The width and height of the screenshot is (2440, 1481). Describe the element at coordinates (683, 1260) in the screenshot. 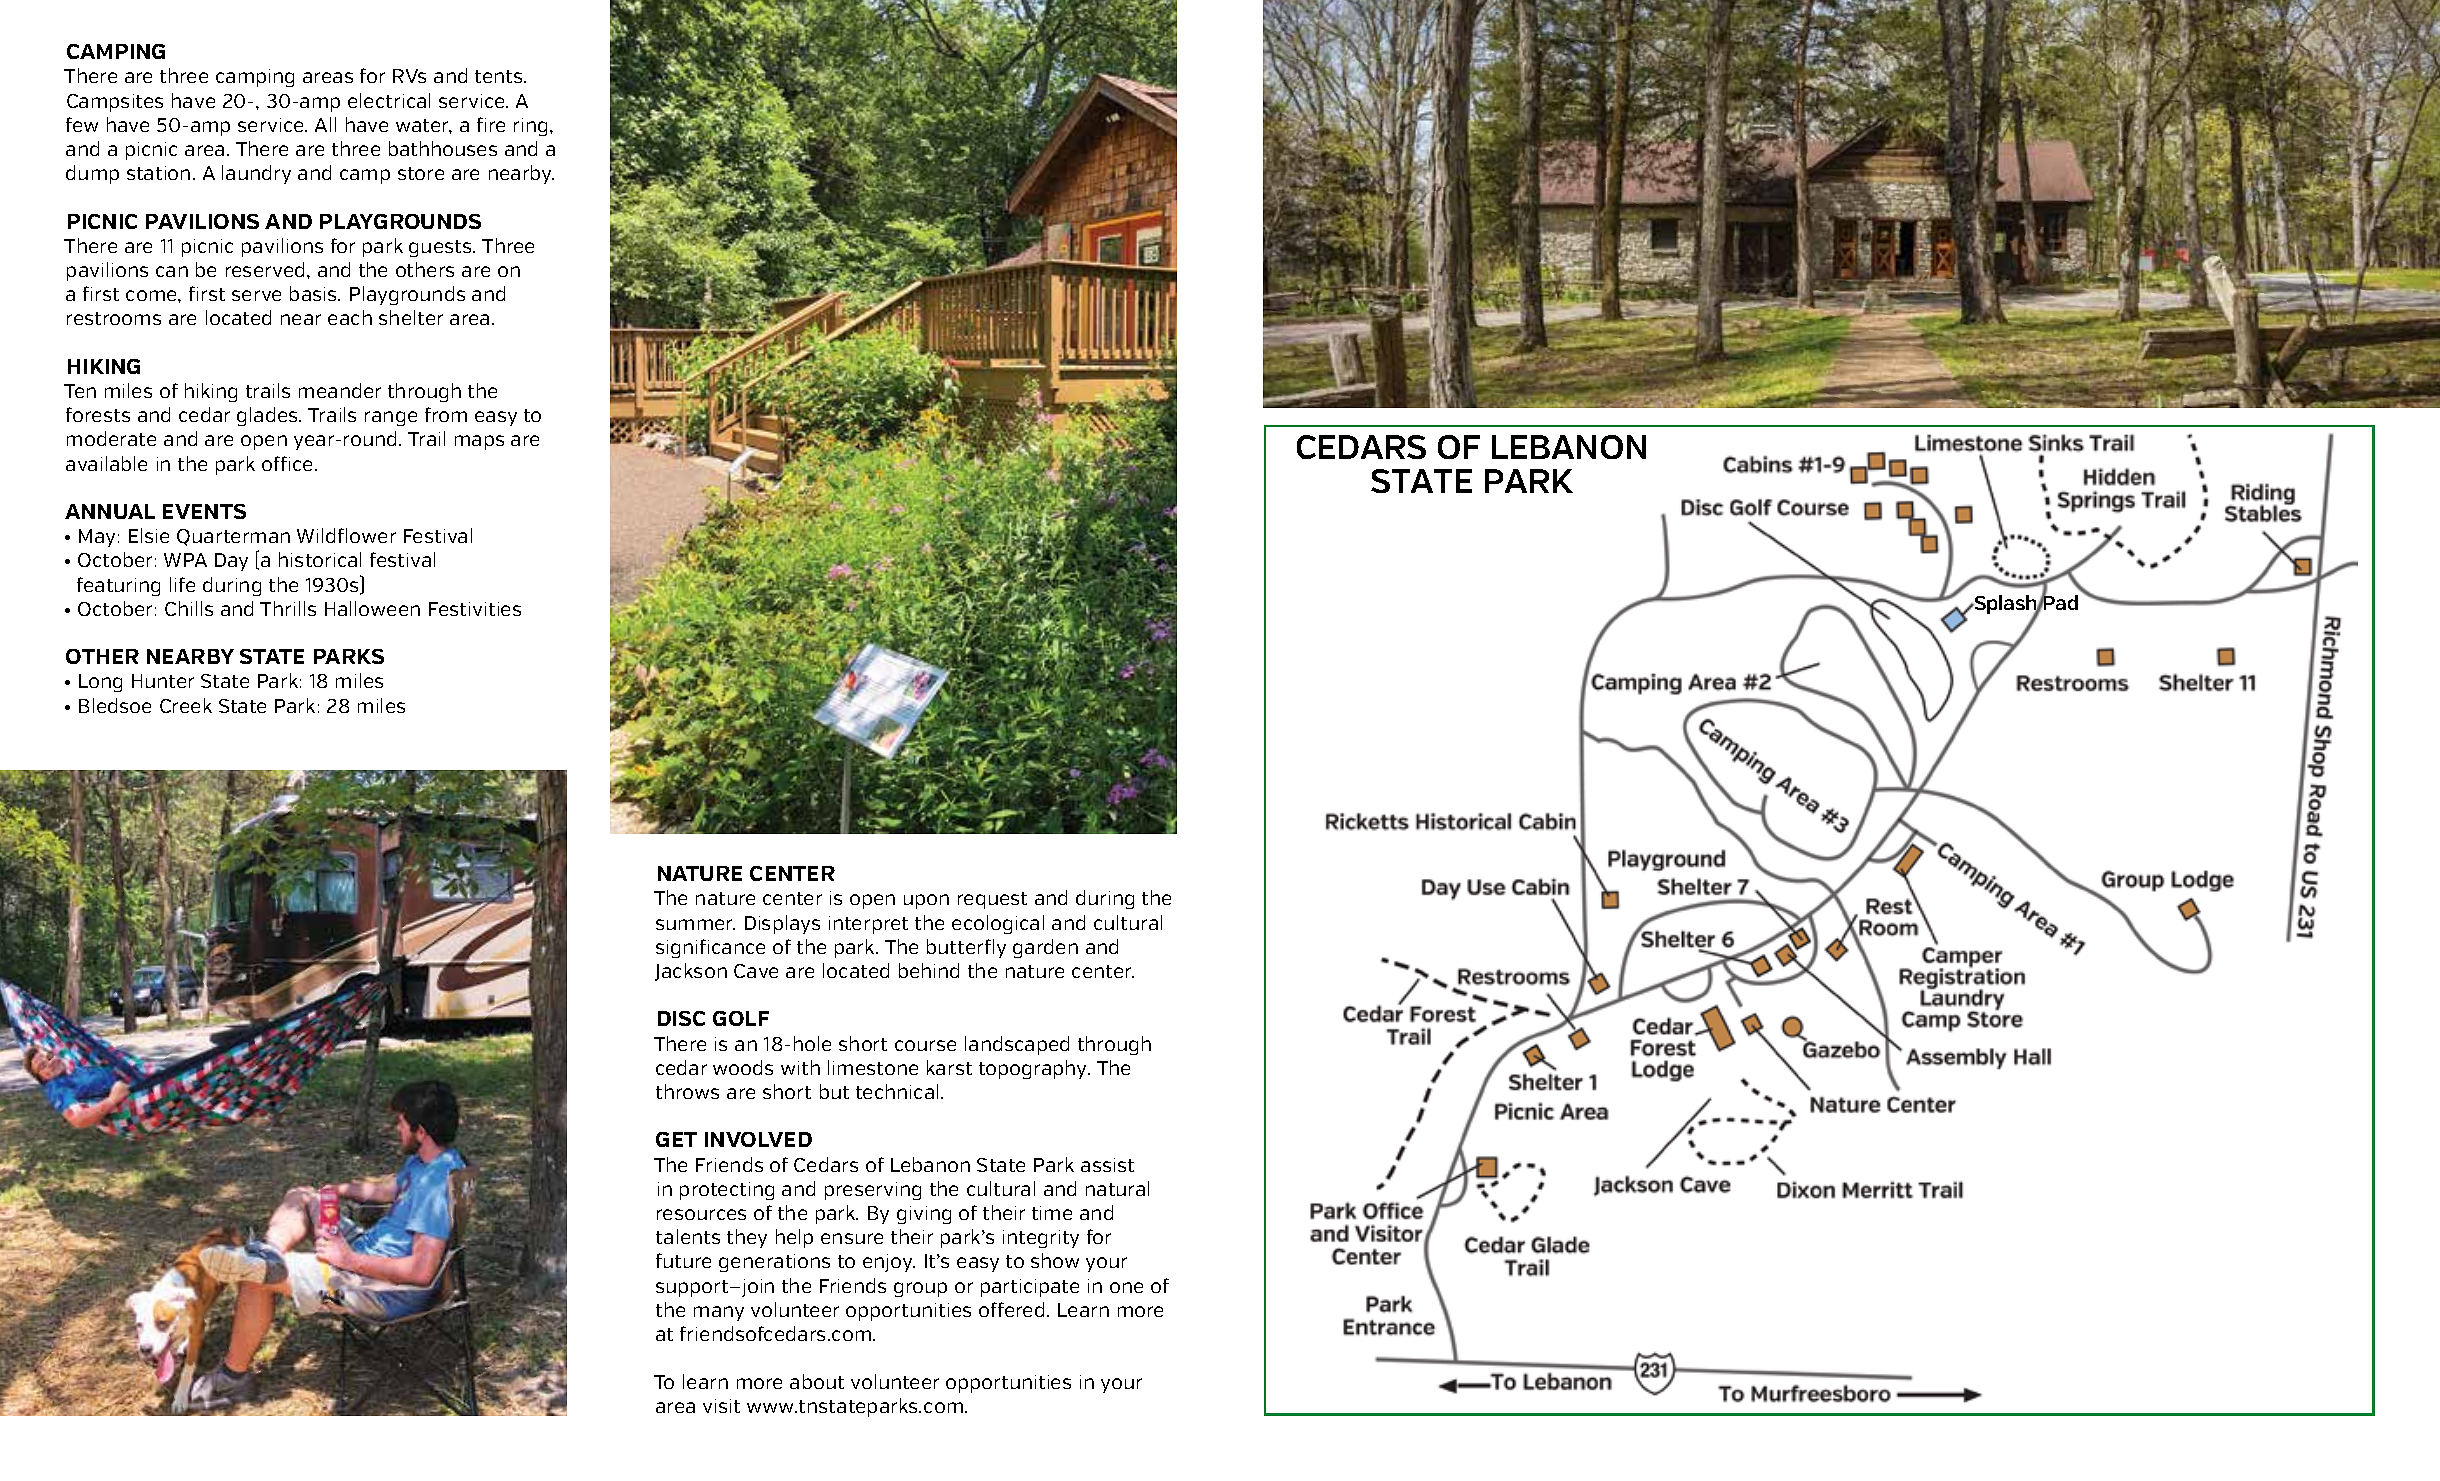

I see `future` at that location.
